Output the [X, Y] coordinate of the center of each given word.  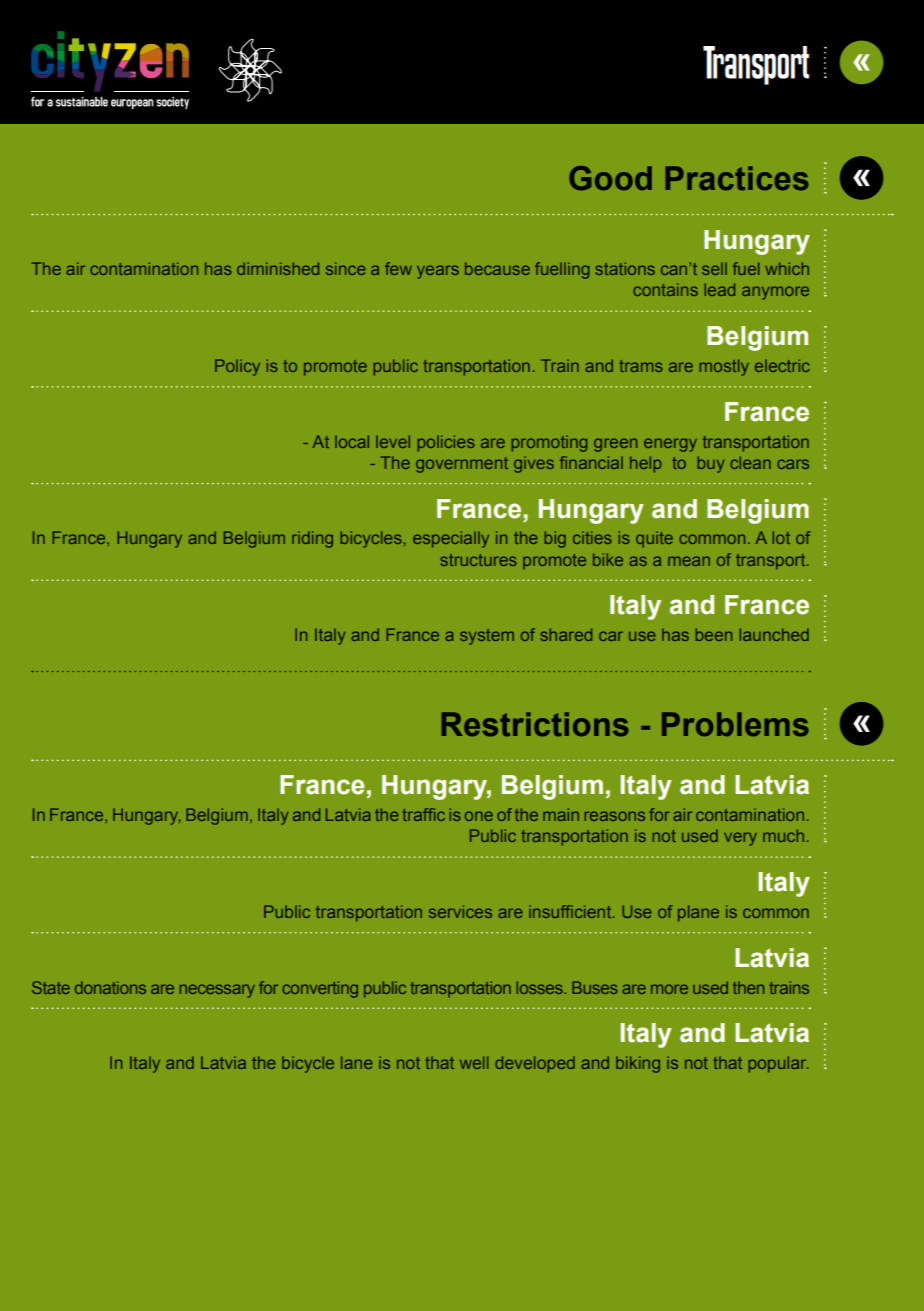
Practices [737, 178]
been [714, 634]
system [487, 637]
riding [312, 539]
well [474, 1062]
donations [110, 987]
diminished [278, 268]
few [398, 268]
